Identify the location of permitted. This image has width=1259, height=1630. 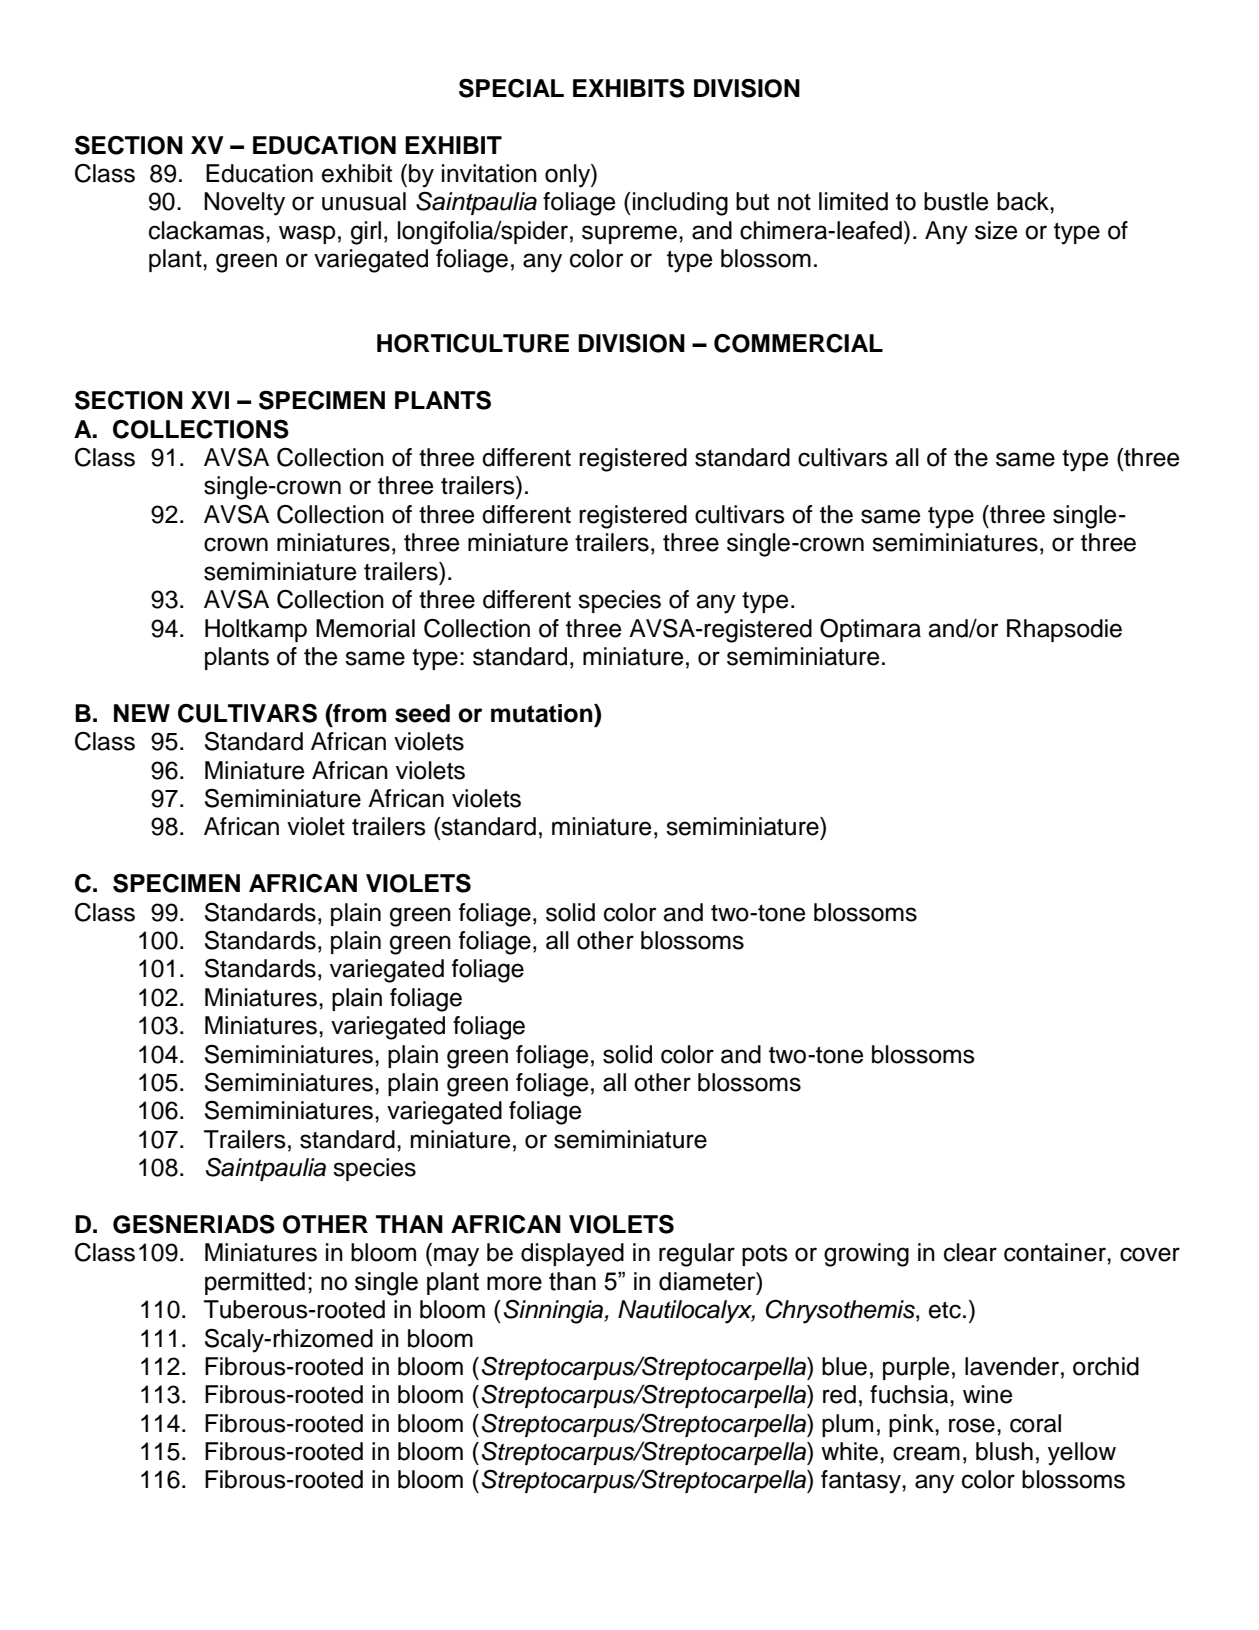
(255, 1283).
